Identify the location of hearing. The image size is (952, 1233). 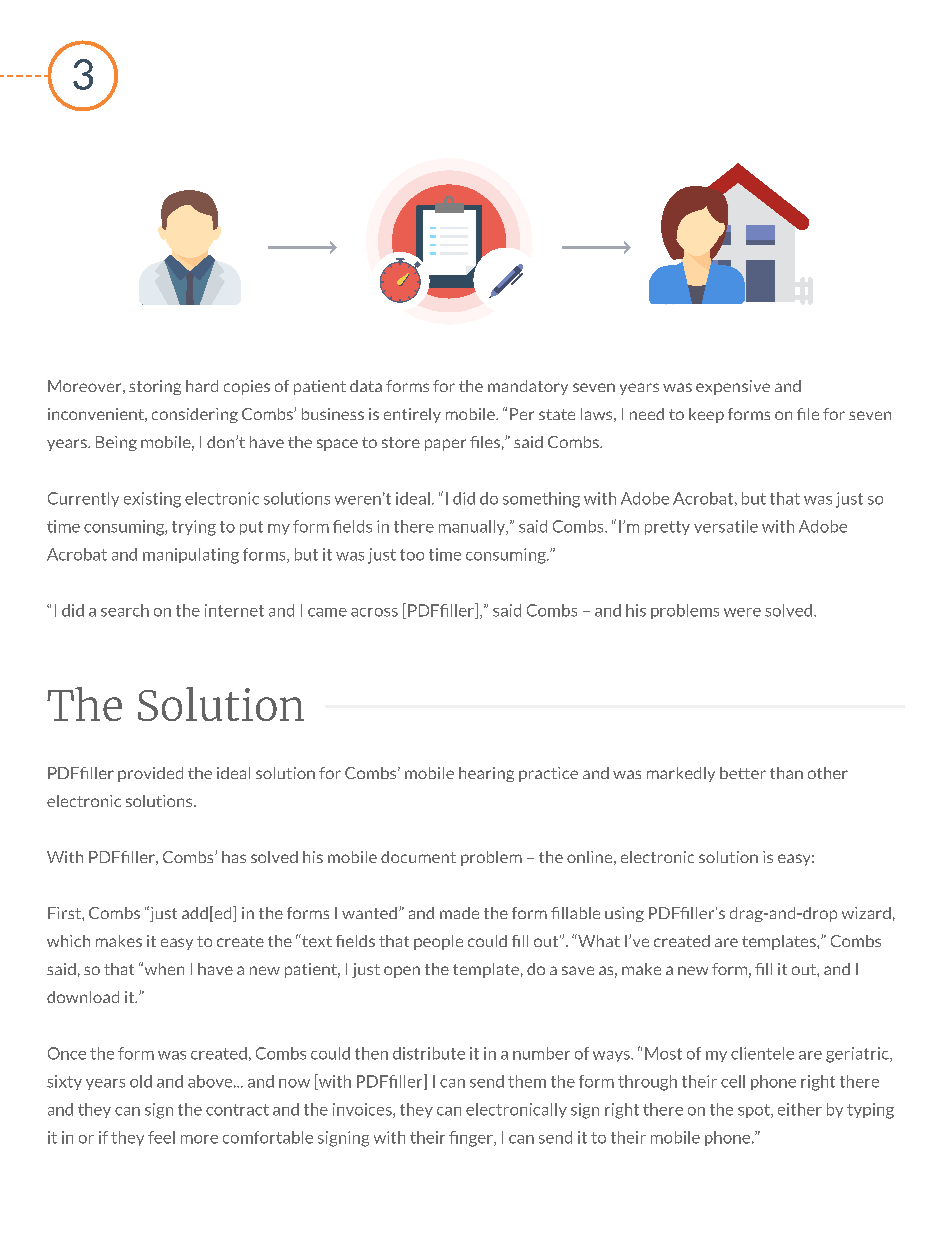
(486, 774).
